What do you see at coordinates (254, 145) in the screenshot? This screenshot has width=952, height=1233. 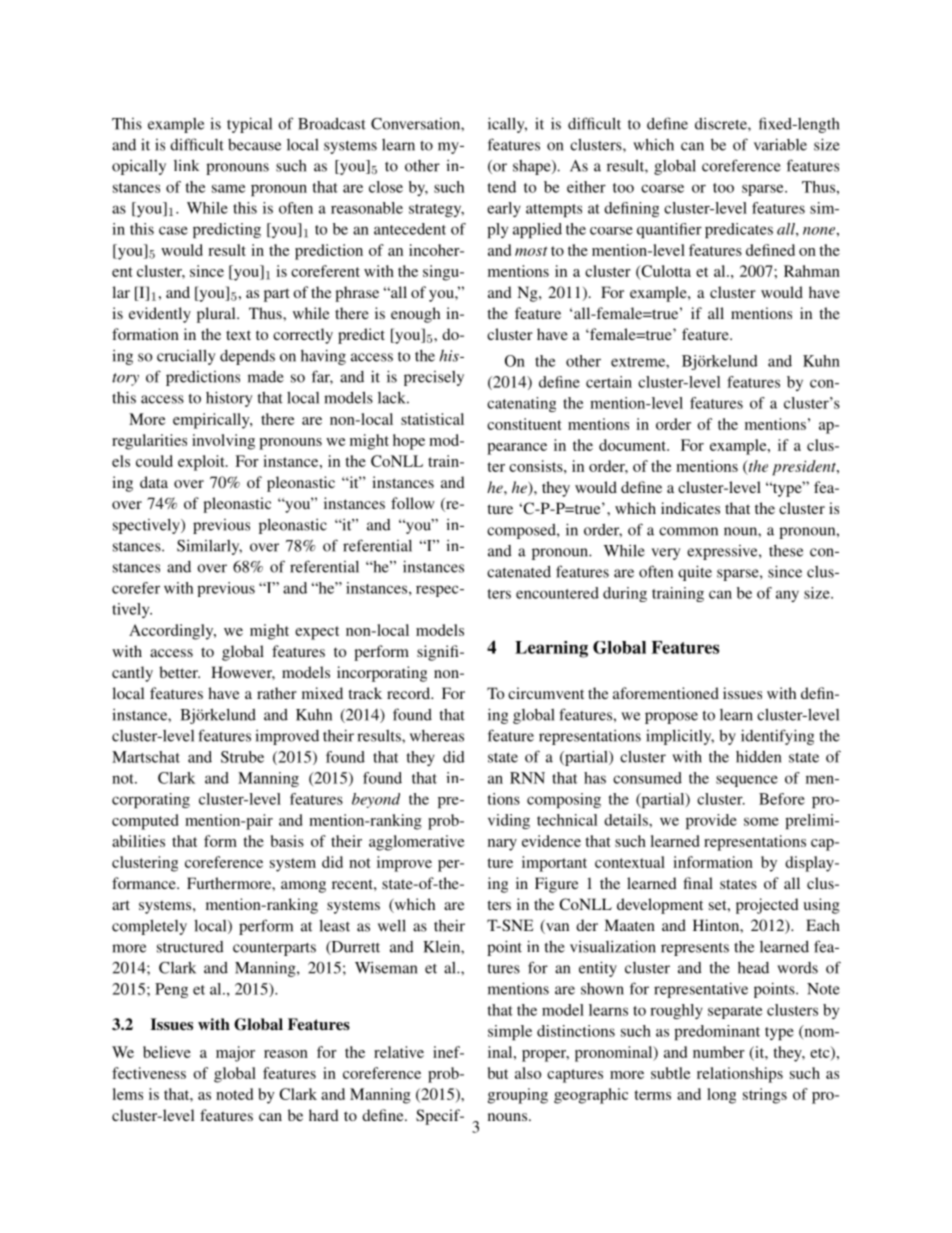 I see `because` at bounding box center [254, 145].
